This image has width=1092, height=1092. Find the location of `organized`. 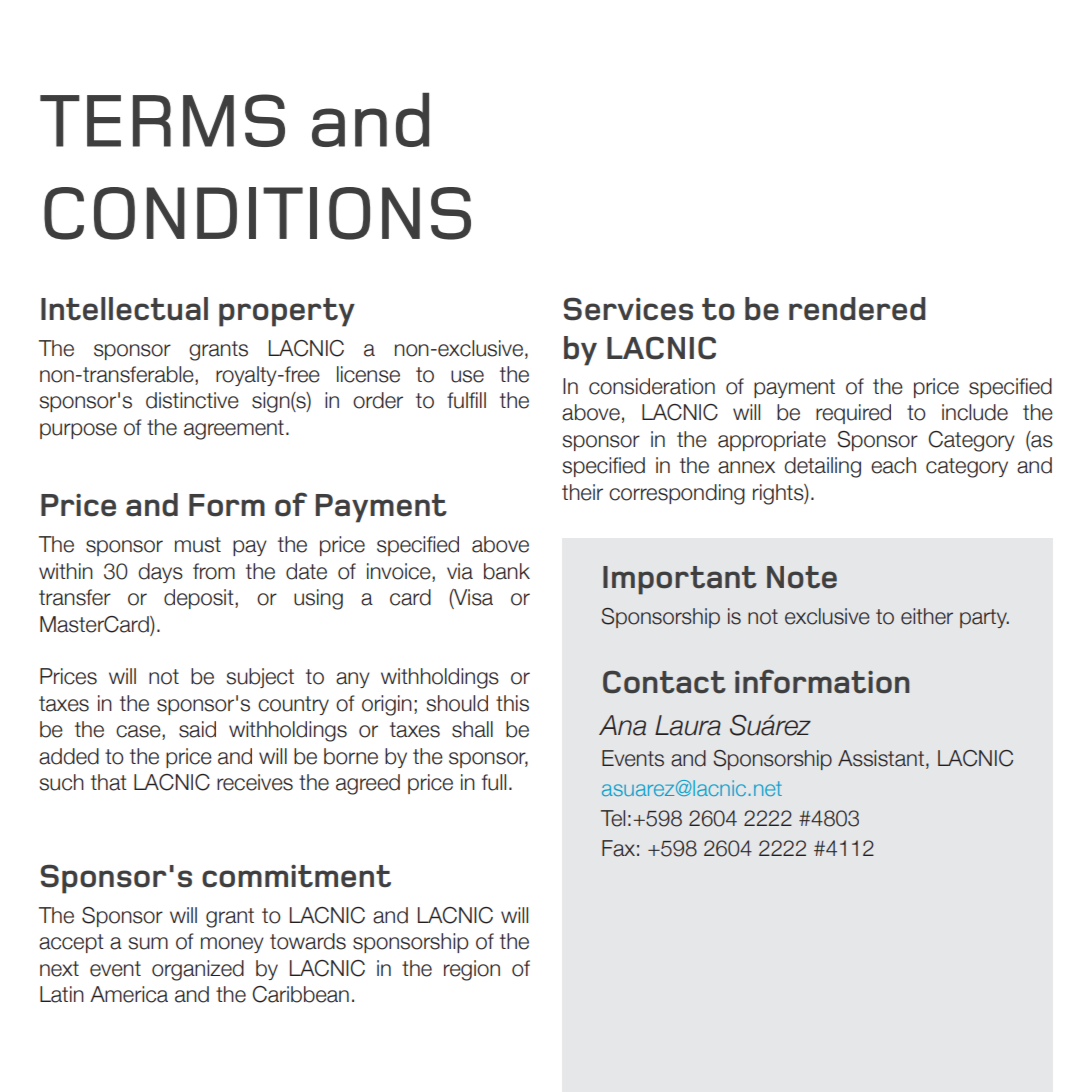

organized is located at coordinates (198, 970).
